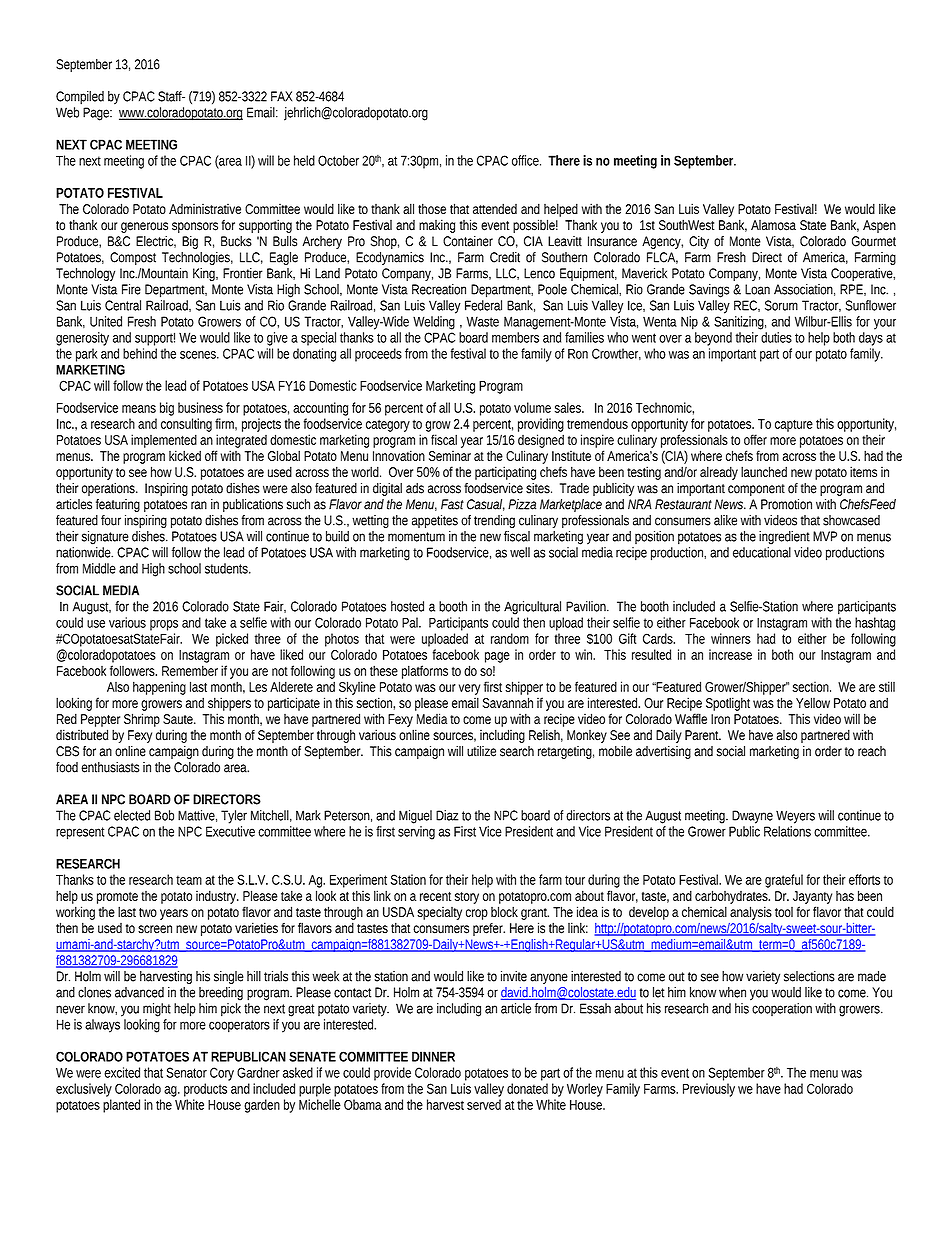  What do you see at coordinates (80, 98) in the page?
I see `Compiled` at bounding box center [80, 98].
